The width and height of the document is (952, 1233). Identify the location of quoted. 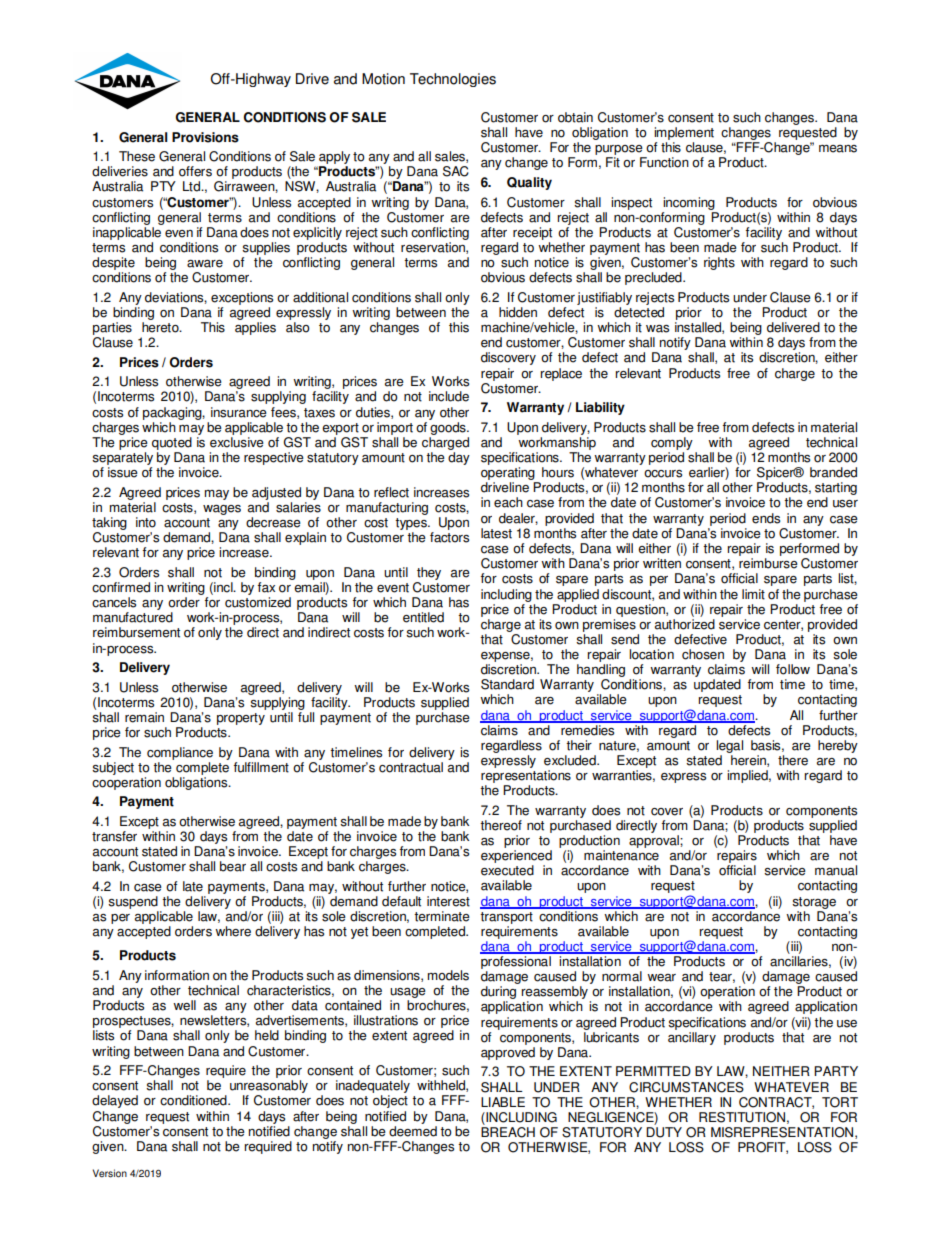
(172, 443).
